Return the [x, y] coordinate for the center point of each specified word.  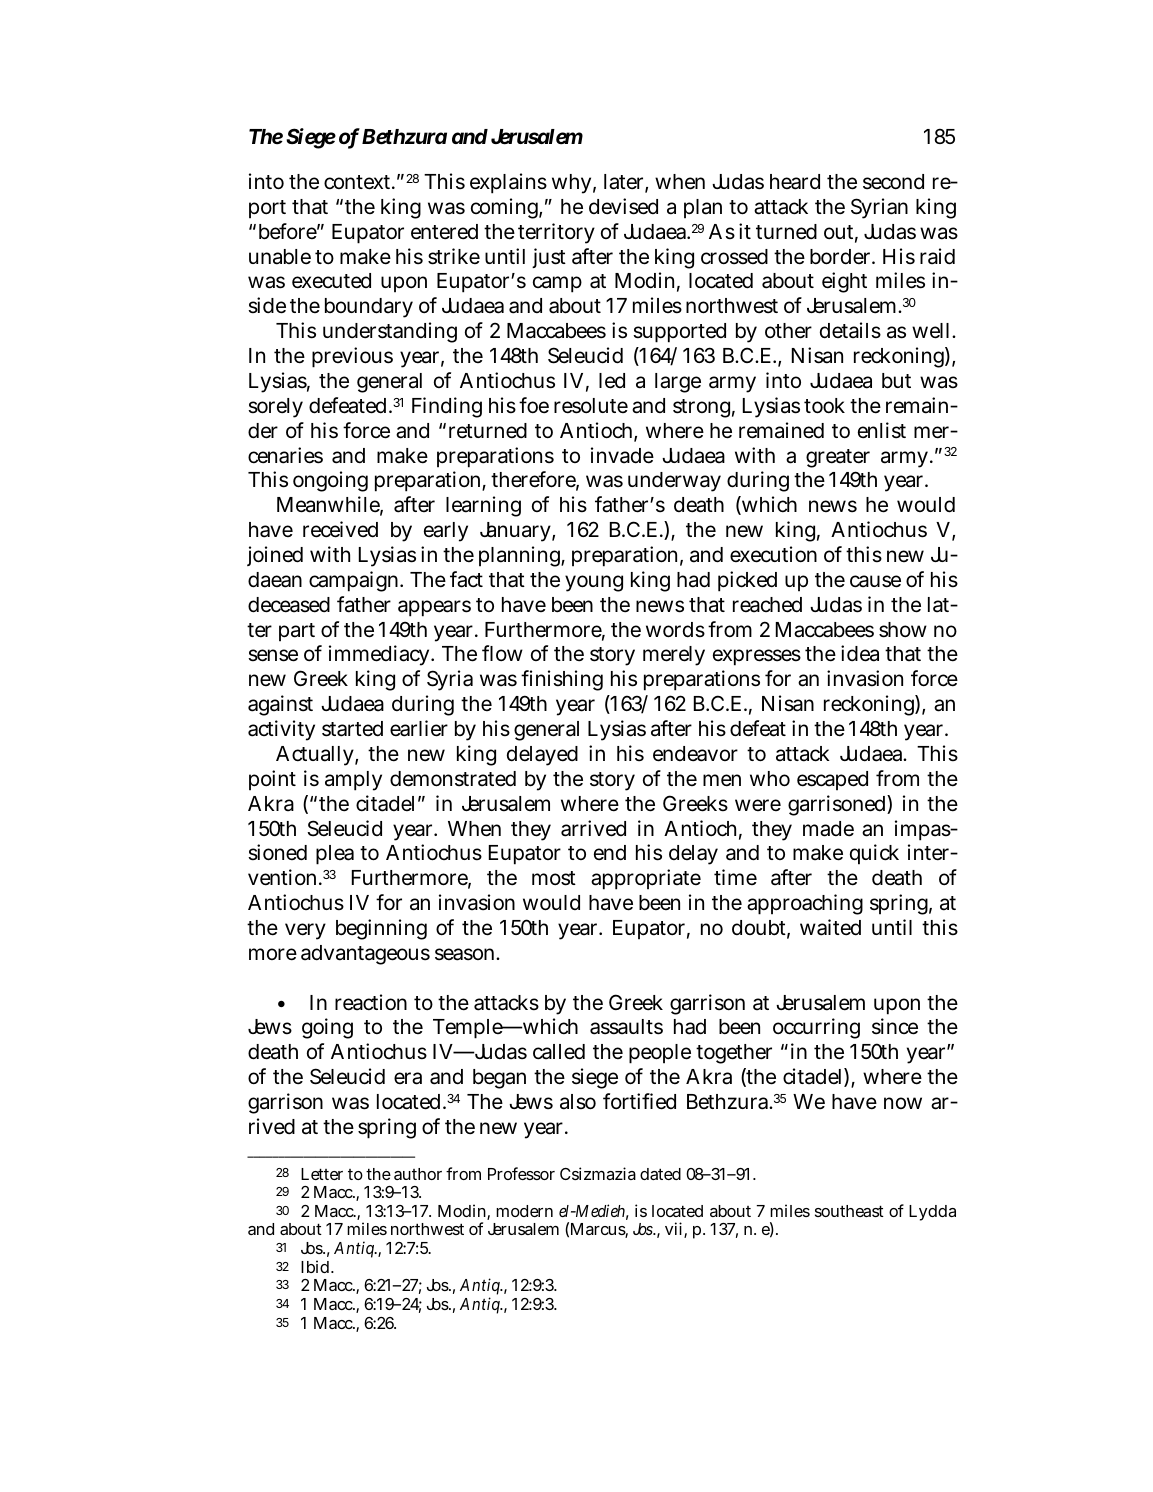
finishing [562, 680]
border [840, 257]
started [352, 729]
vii [675, 1230]
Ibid [315, 1266]
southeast [849, 1211]
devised [623, 206]
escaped [832, 781]
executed [331, 281]
